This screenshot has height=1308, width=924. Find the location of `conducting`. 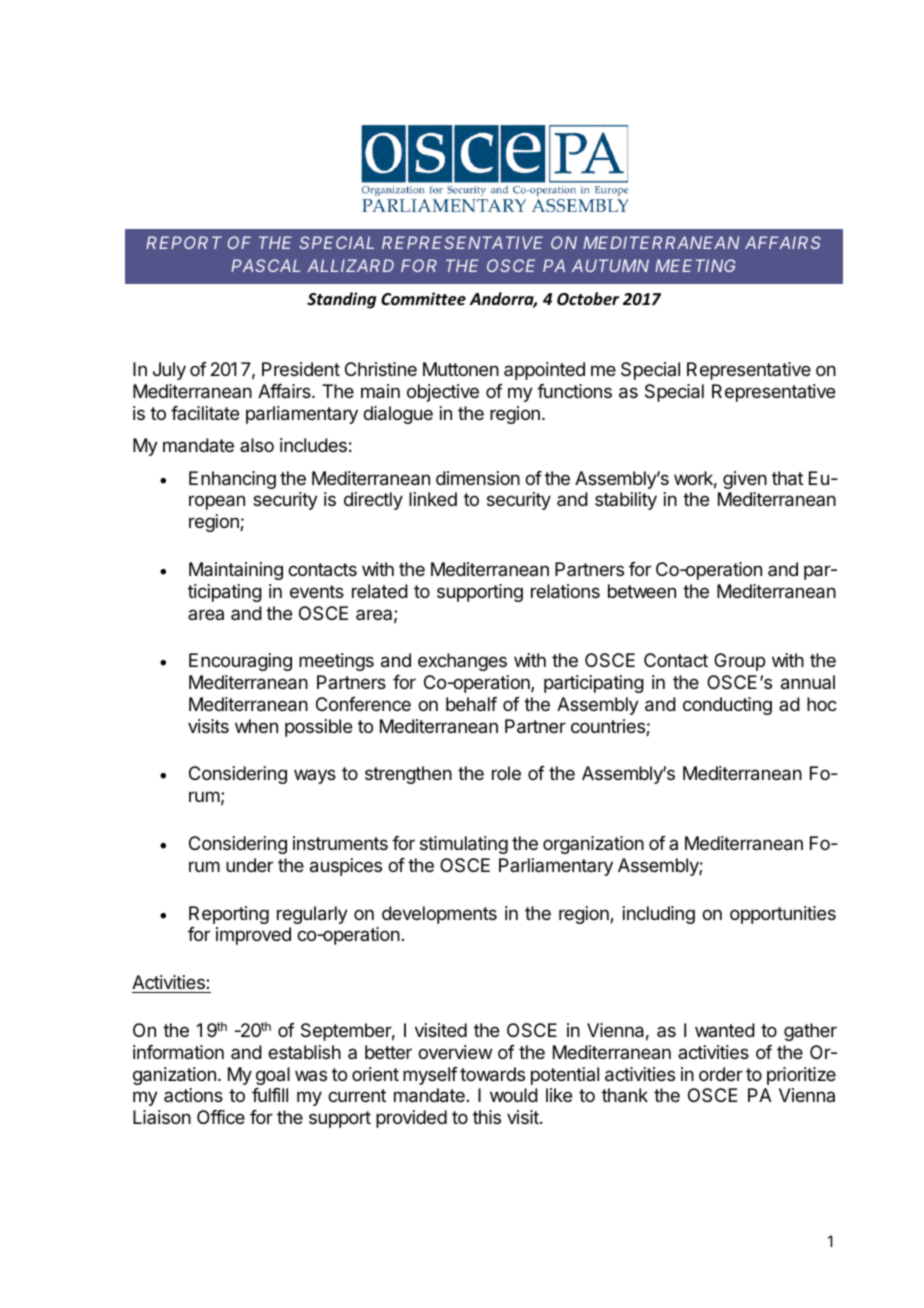

conducting is located at coordinates (727, 706).
